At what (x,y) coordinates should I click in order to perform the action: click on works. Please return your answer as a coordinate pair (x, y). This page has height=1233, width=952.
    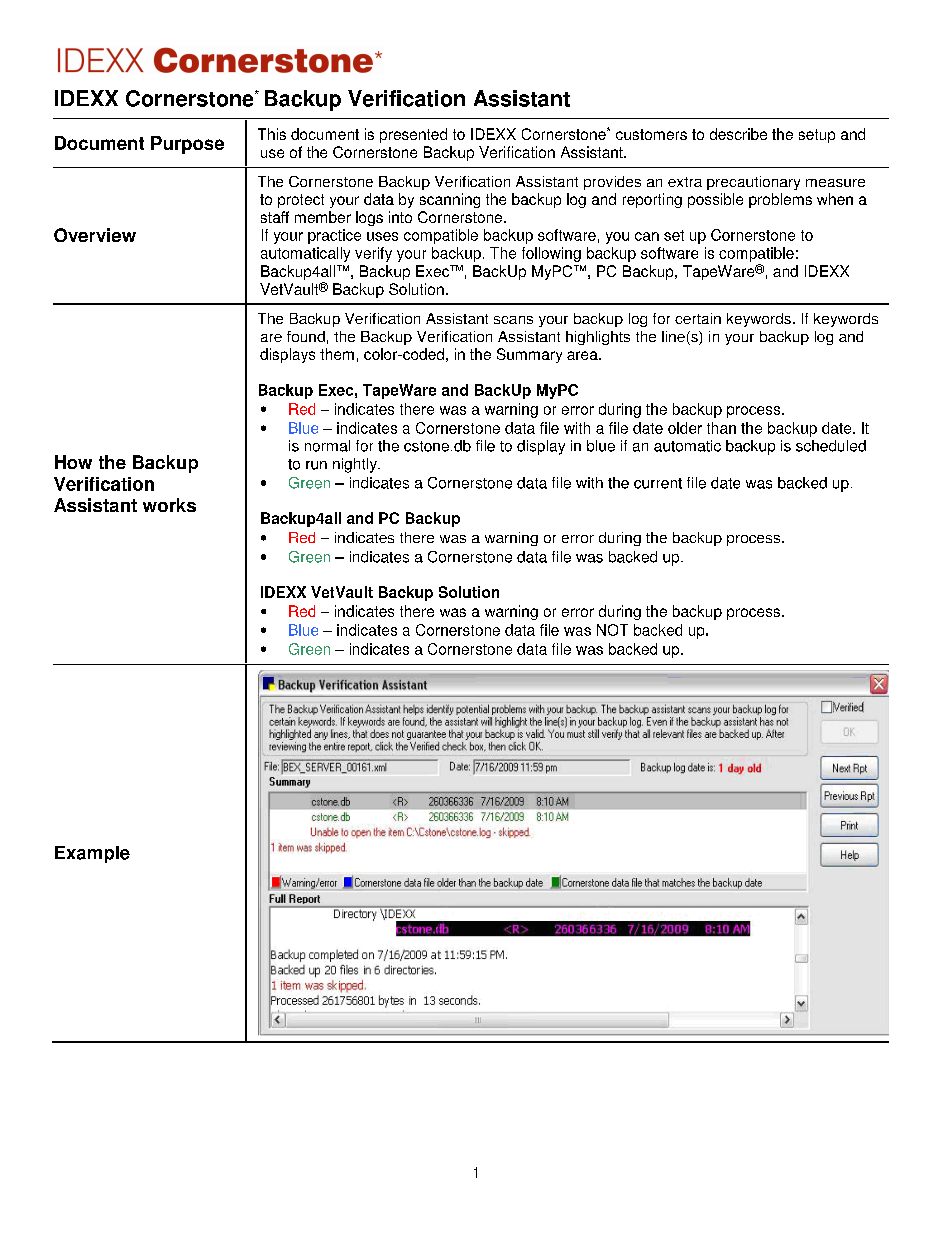
    Looking at the image, I should click on (169, 505).
